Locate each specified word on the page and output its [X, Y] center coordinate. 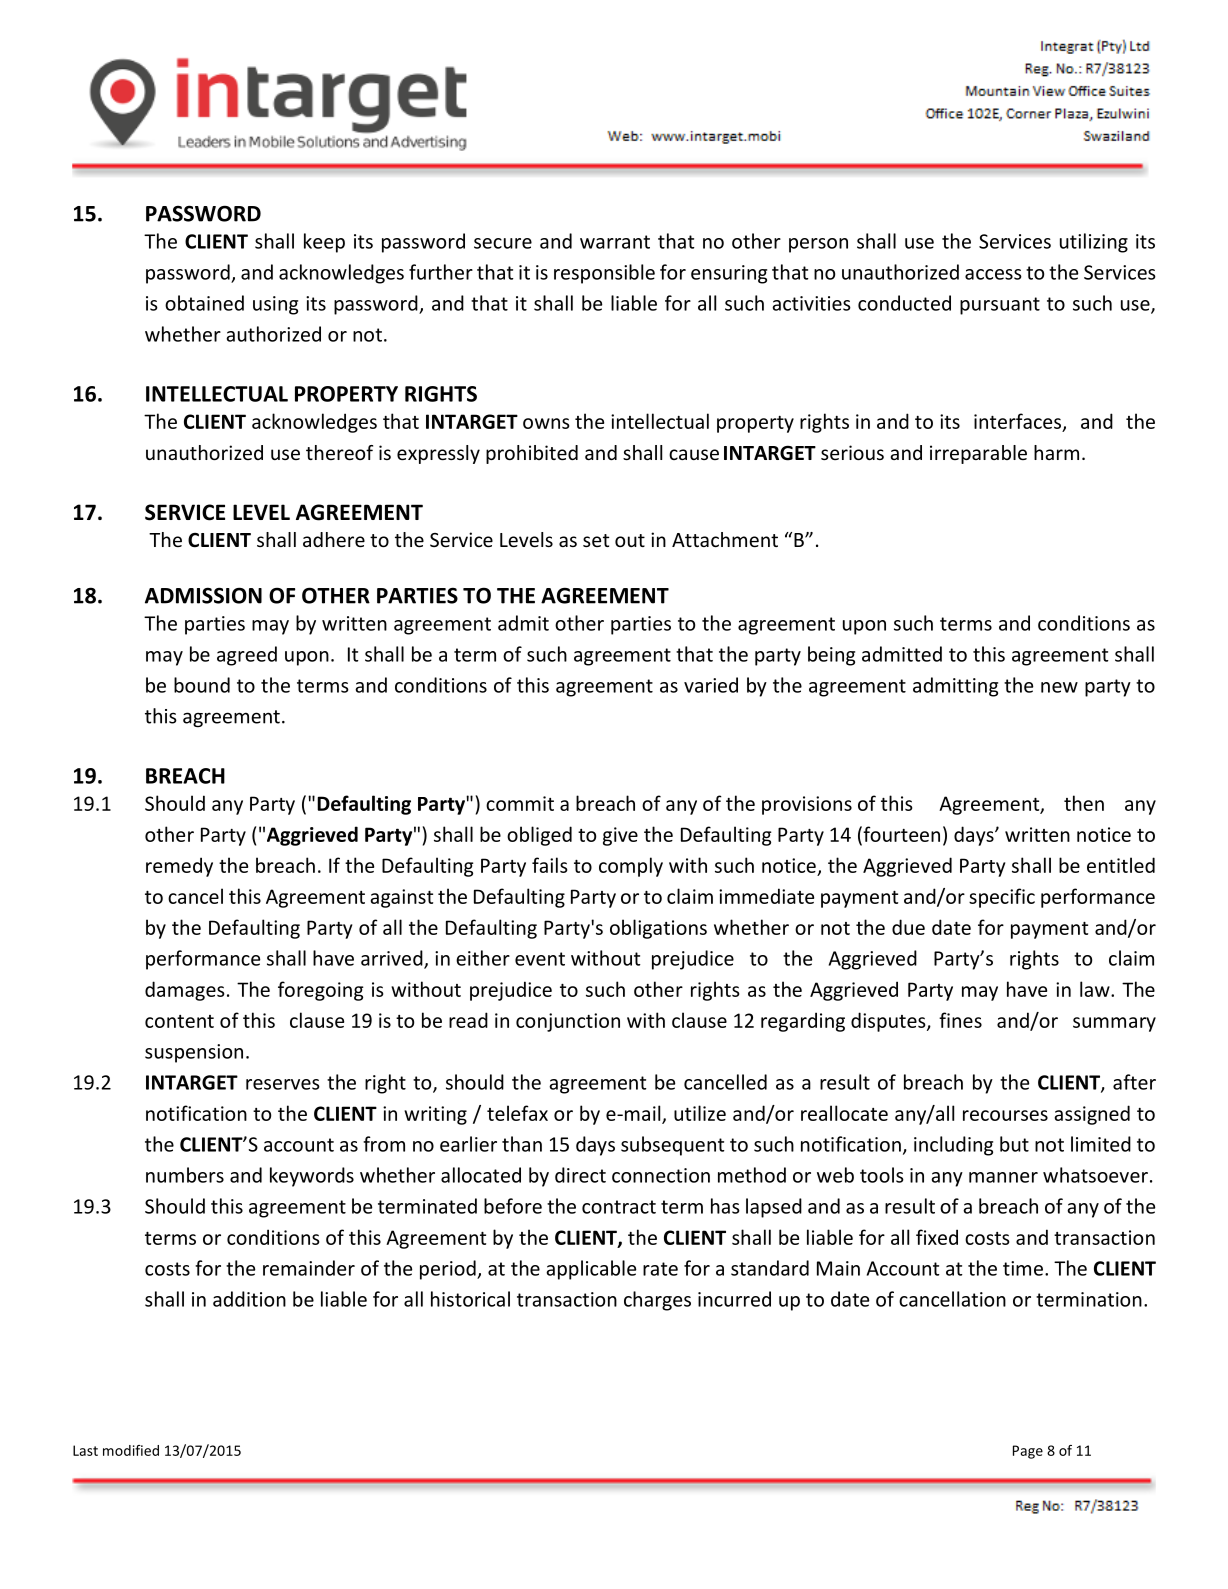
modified [131, 1450]
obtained [204, 303]
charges [657, 1301]
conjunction [568, 1022]
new [1059, 687]
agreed [247, 656]
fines [960, 1020]
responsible [604, 274]
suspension [194, 1053]
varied [711, 685]
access [993, 274]
